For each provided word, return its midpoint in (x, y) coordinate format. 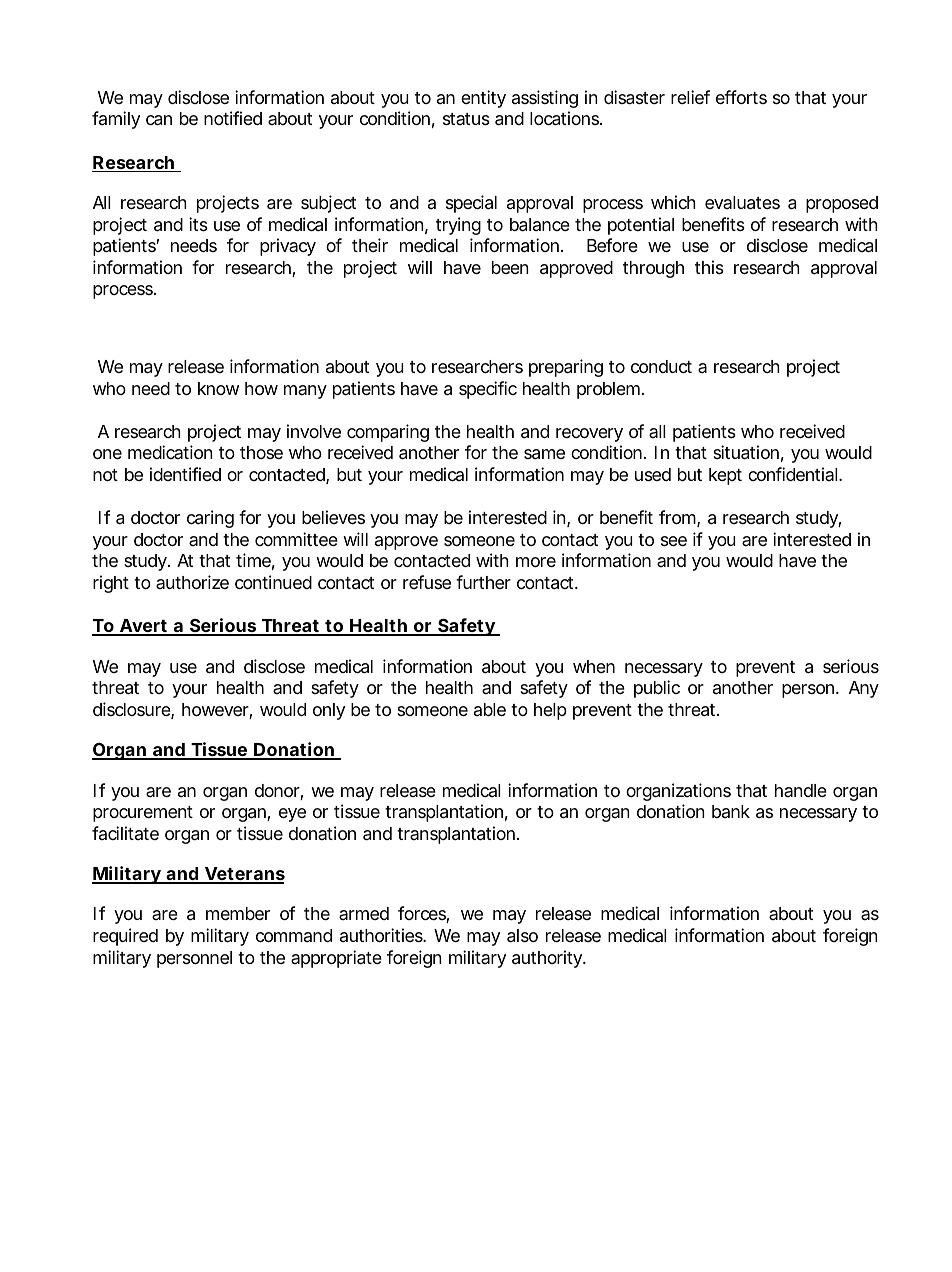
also (522, 936)
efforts (741, 97)
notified (233, 118)
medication (170, 452)
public (657, 689)
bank (731, 811)
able (490, 709)
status (466, 119)
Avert (143, 627)
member (238, 913)
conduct (661, 366)
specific (488, 390)
